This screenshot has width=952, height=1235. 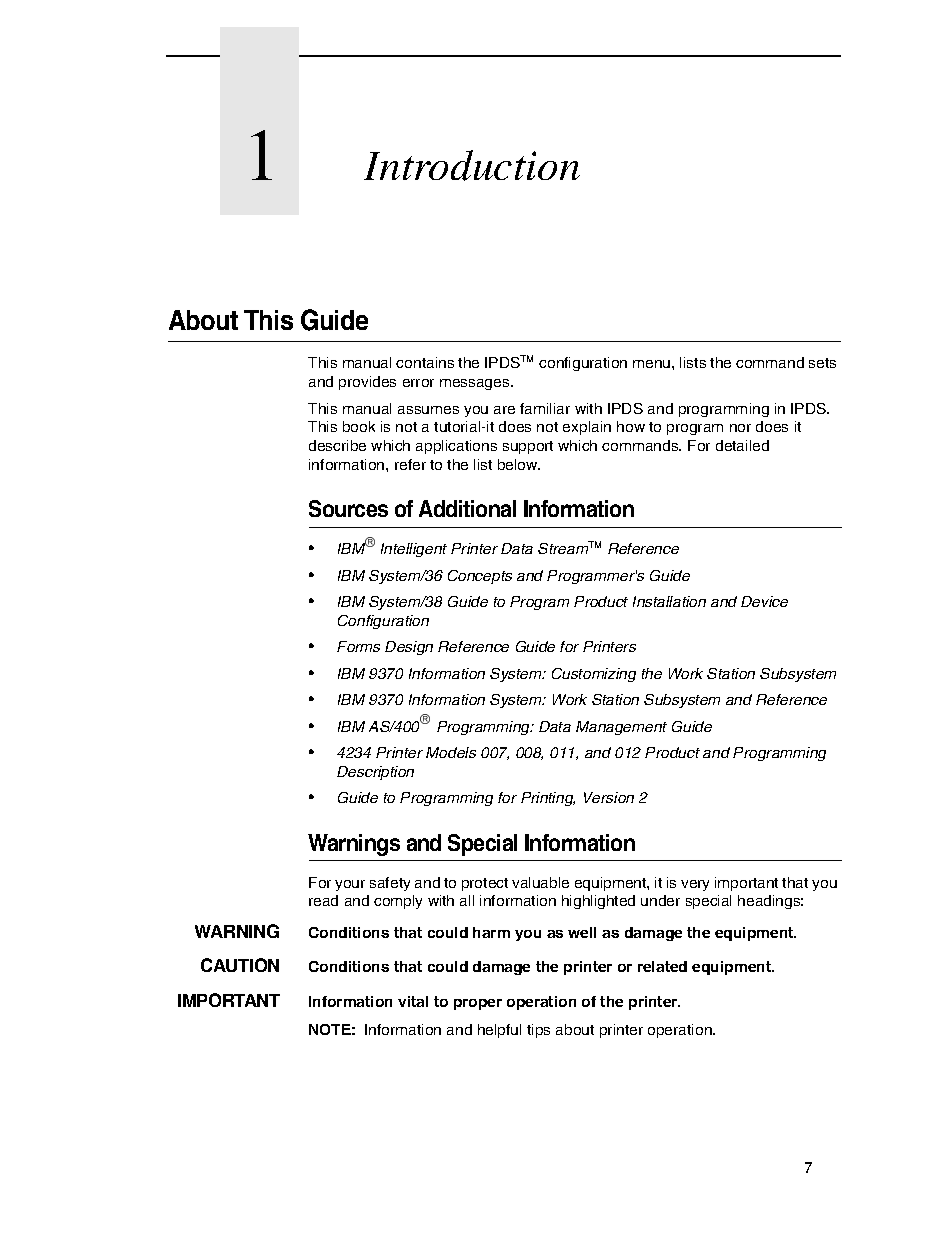 What do you see at coordinates (472, 165) in the screenshot?
I see `Introduction` at bounding box center [472, 165].
